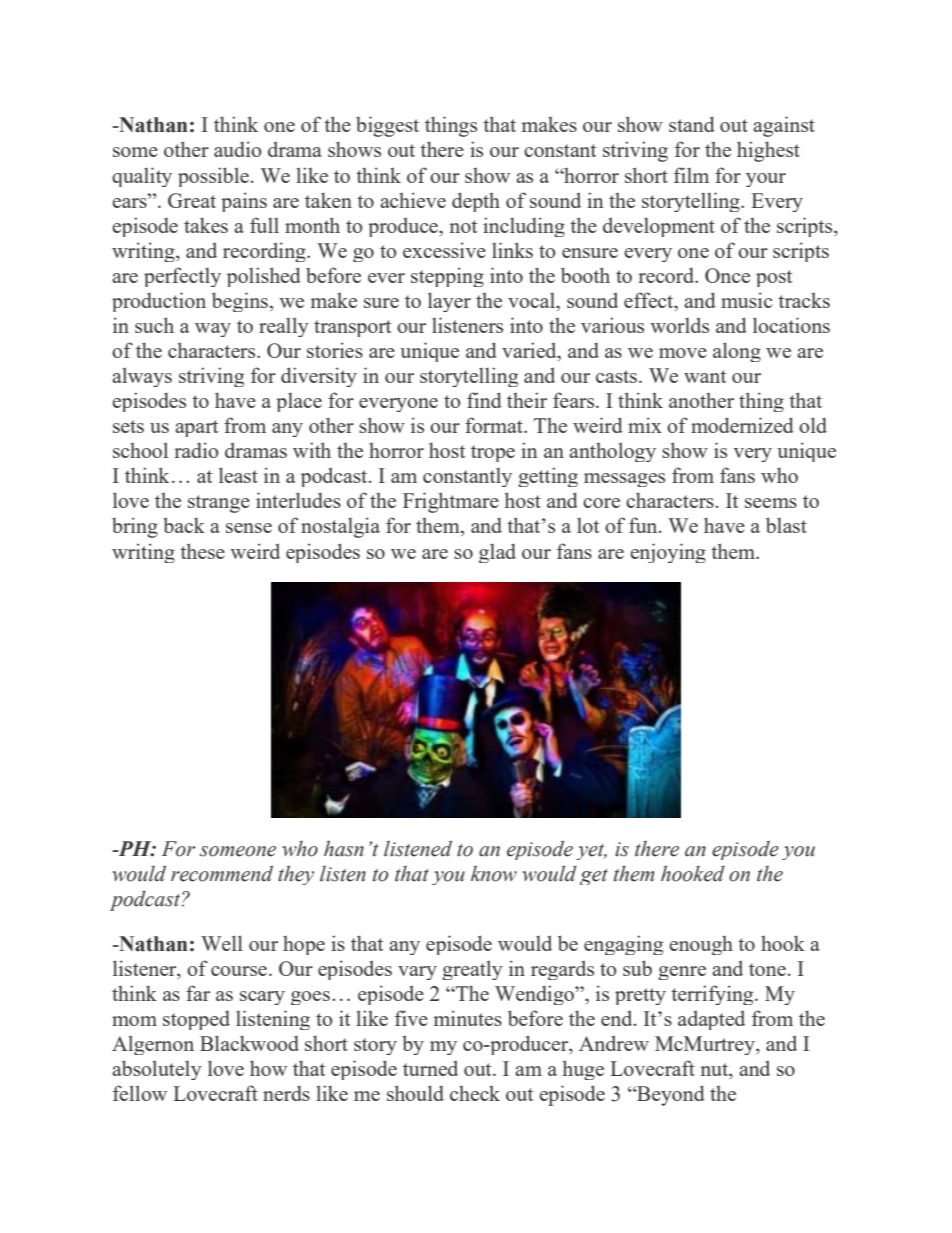  What do you see at coordinates (484, 400) in the screenshot?
I see `find` at bounding box center [484, 400].
